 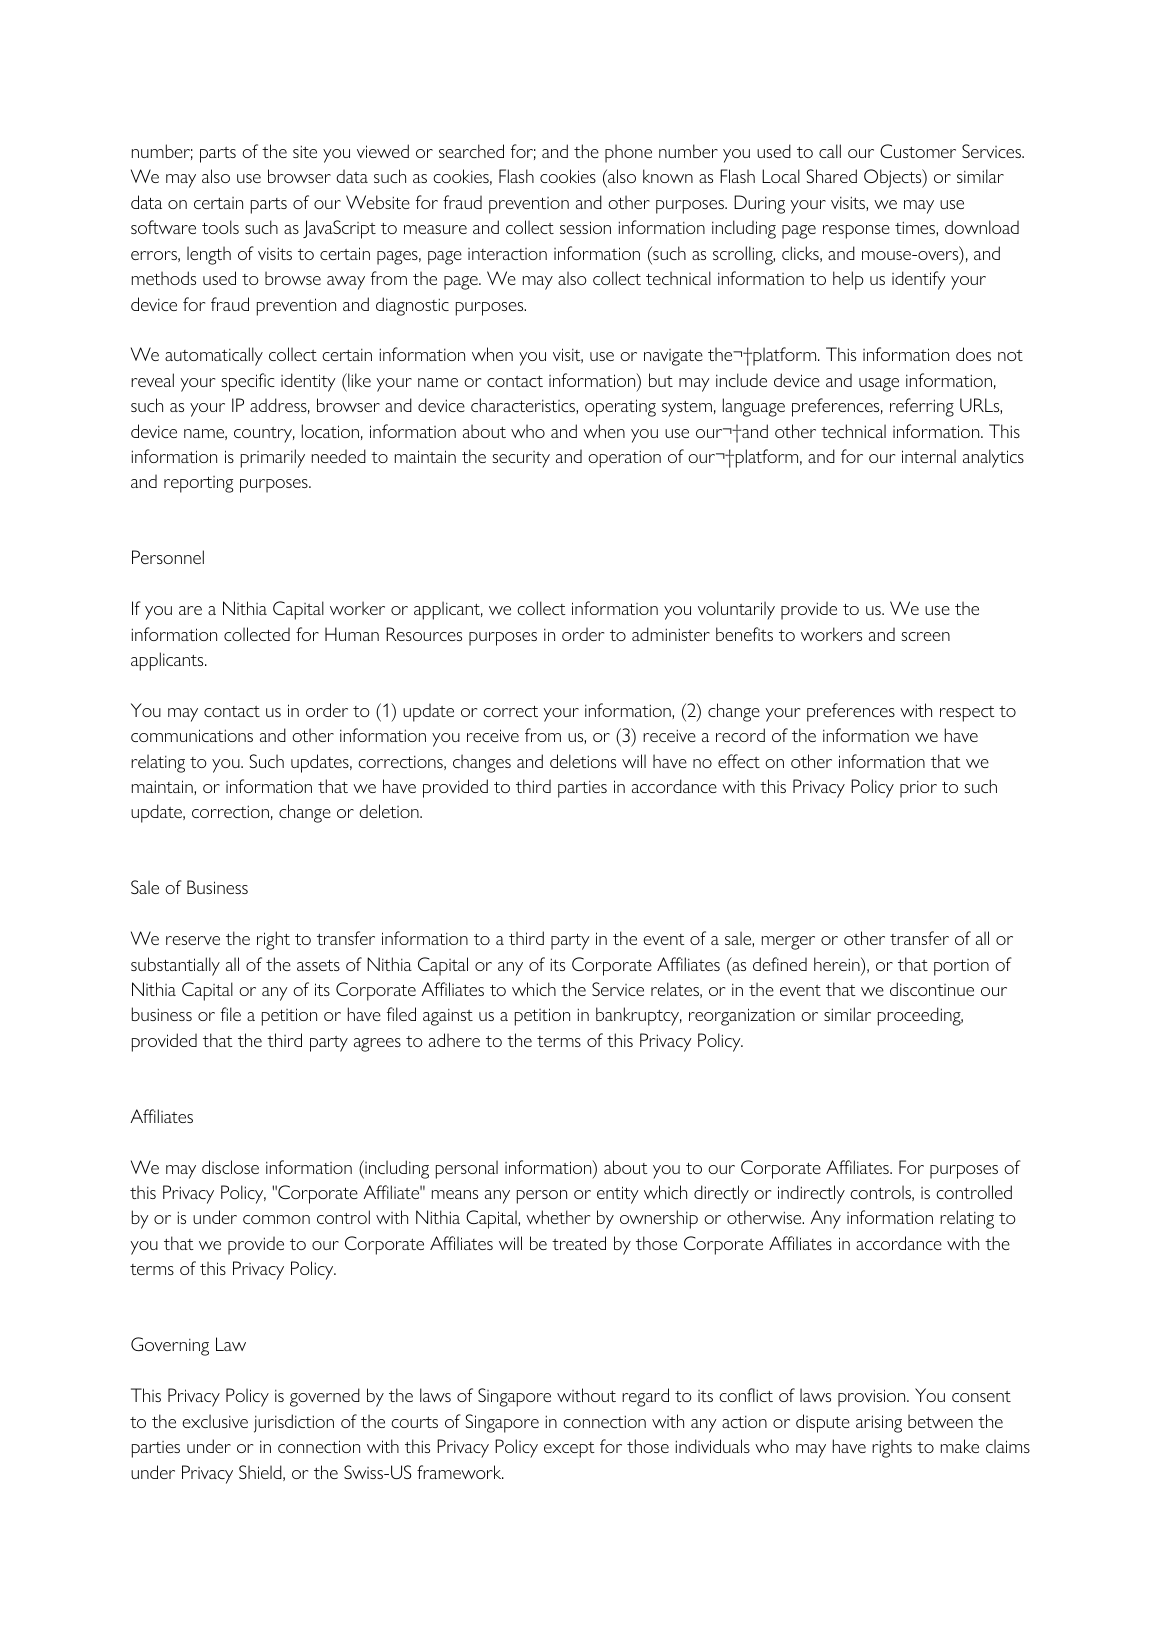 What do you see at coordinates (192, 735) in the screenshot?
I see `communications` at bounding box center [192, 735].
